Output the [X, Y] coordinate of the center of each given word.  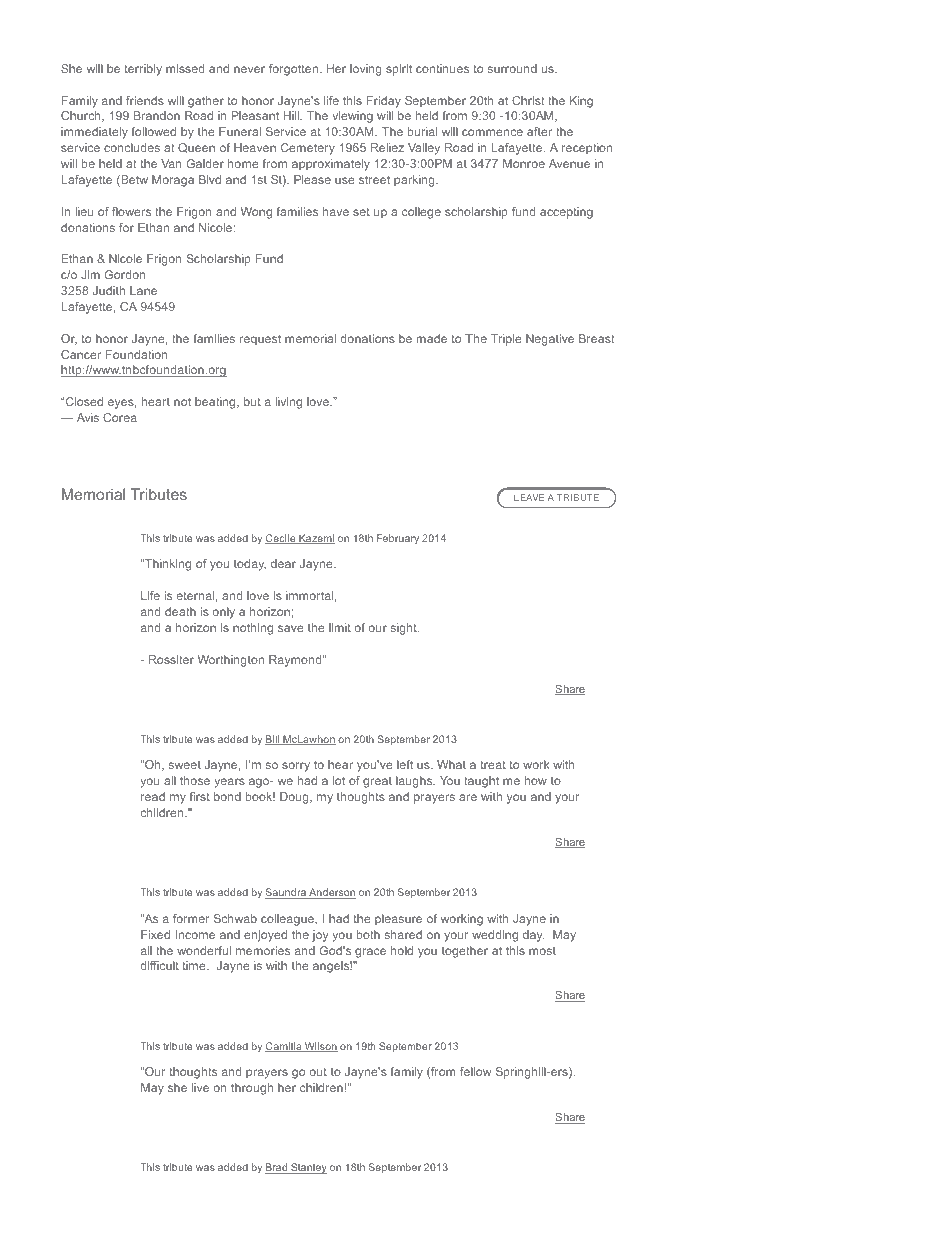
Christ [528, 100]
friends [145, 100]
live [200, 1087]
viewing [353, 117]
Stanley [308, 1168]
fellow [476, 1071]
